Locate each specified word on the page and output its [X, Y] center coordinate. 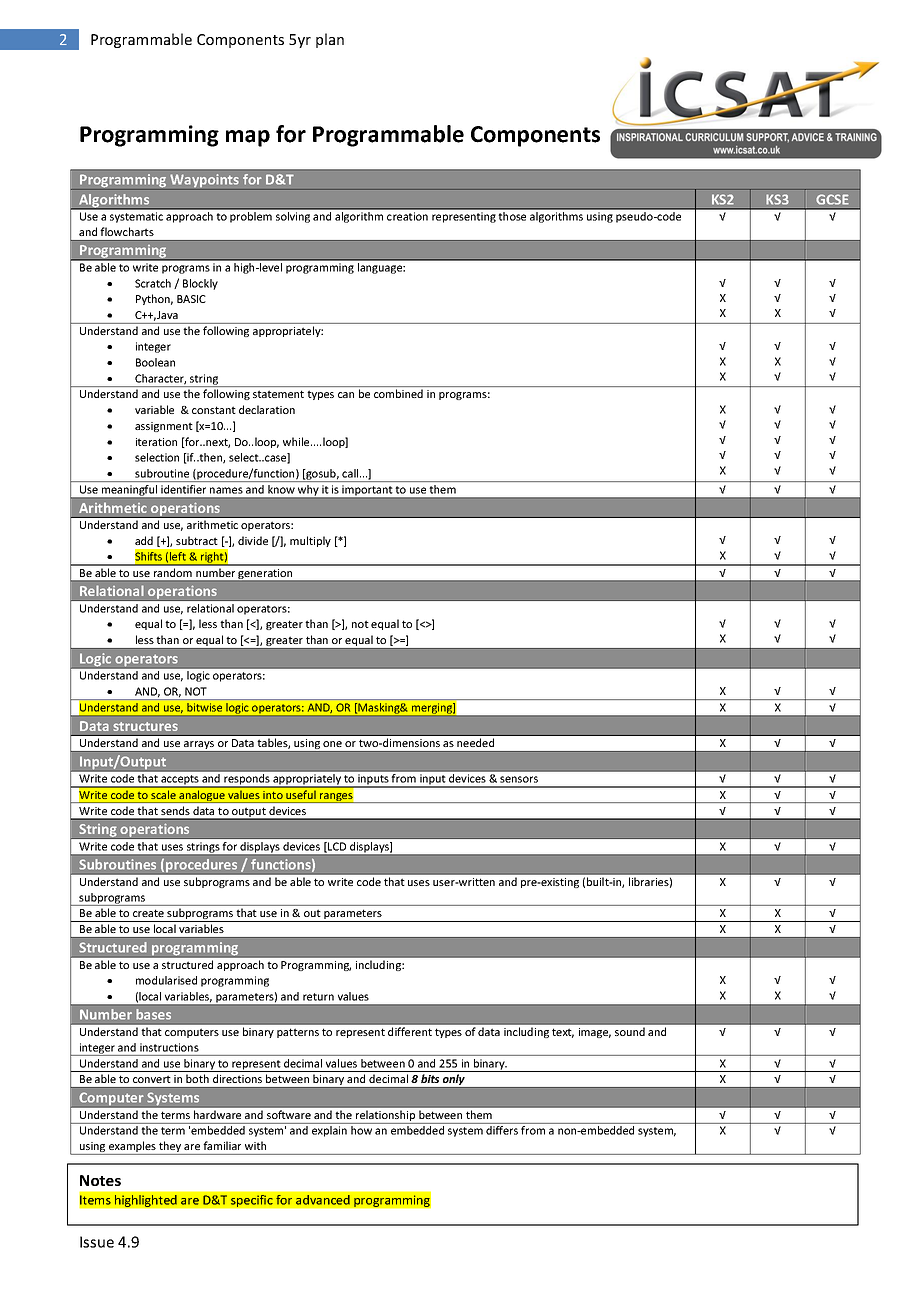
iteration [156, 442]
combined [398, 393]
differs [502, 1130]
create [148, 913]
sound [630, 1031]
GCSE [832, 199]
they [170, 1148]
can [346, 395]
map [248, 138]
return [318, 997]
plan [330, 40]
